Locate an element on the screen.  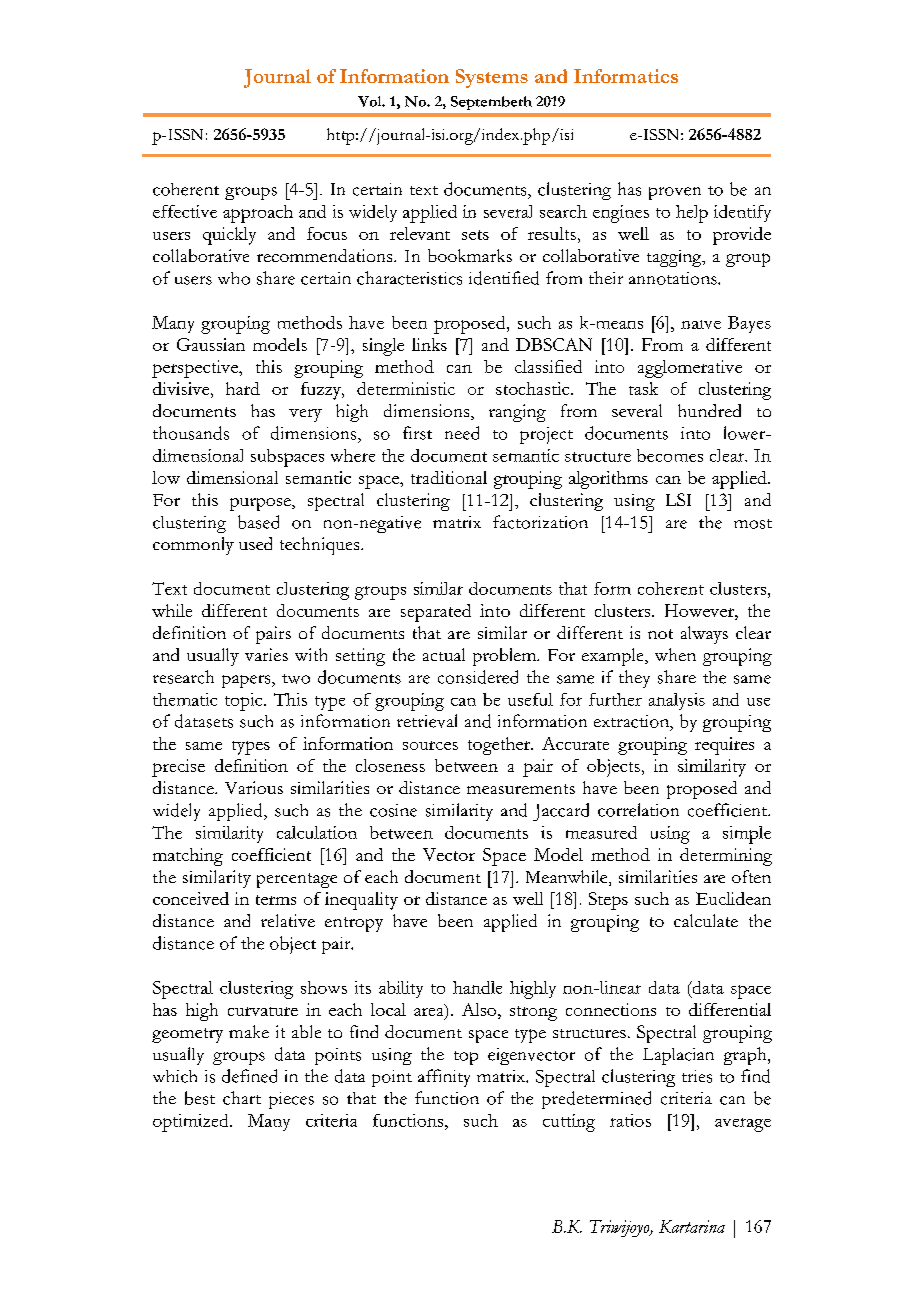
always is located at coordinates (704, 635).
